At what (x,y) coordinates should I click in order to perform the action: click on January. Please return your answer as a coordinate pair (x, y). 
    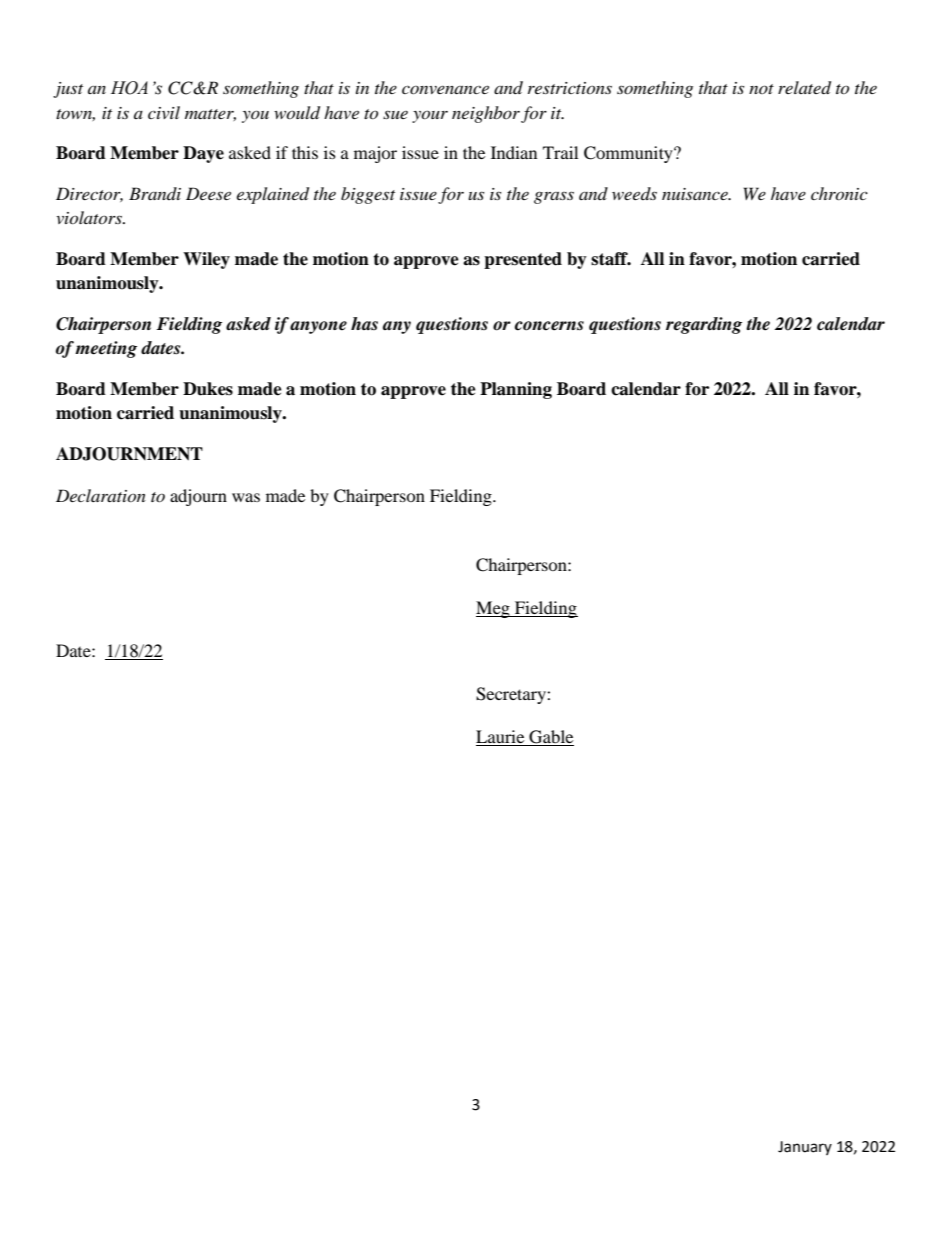
    Looking at the image, I should click on (805, 1148).
